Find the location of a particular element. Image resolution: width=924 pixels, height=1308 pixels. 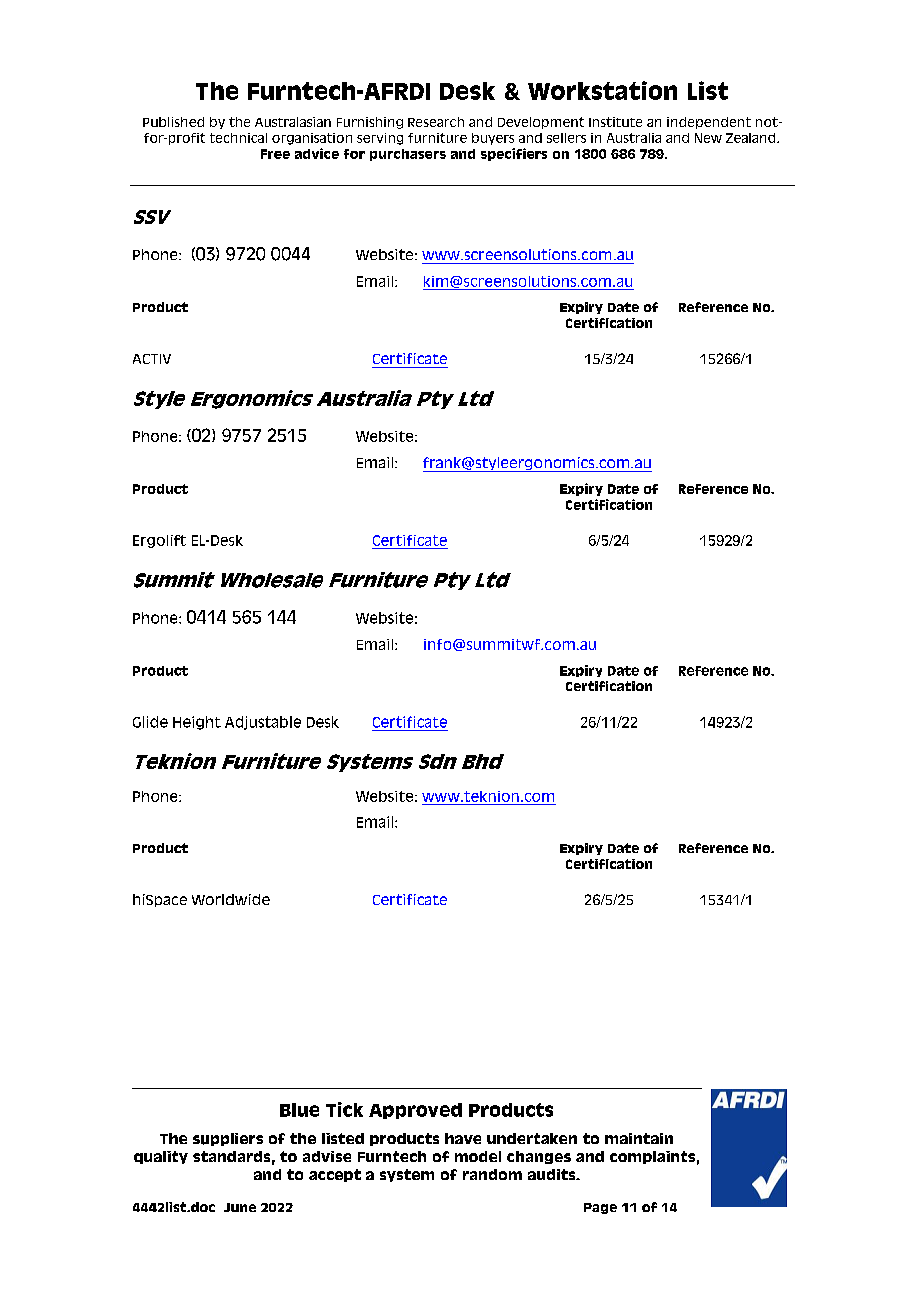

independent is located at coordinates (709, 123).
